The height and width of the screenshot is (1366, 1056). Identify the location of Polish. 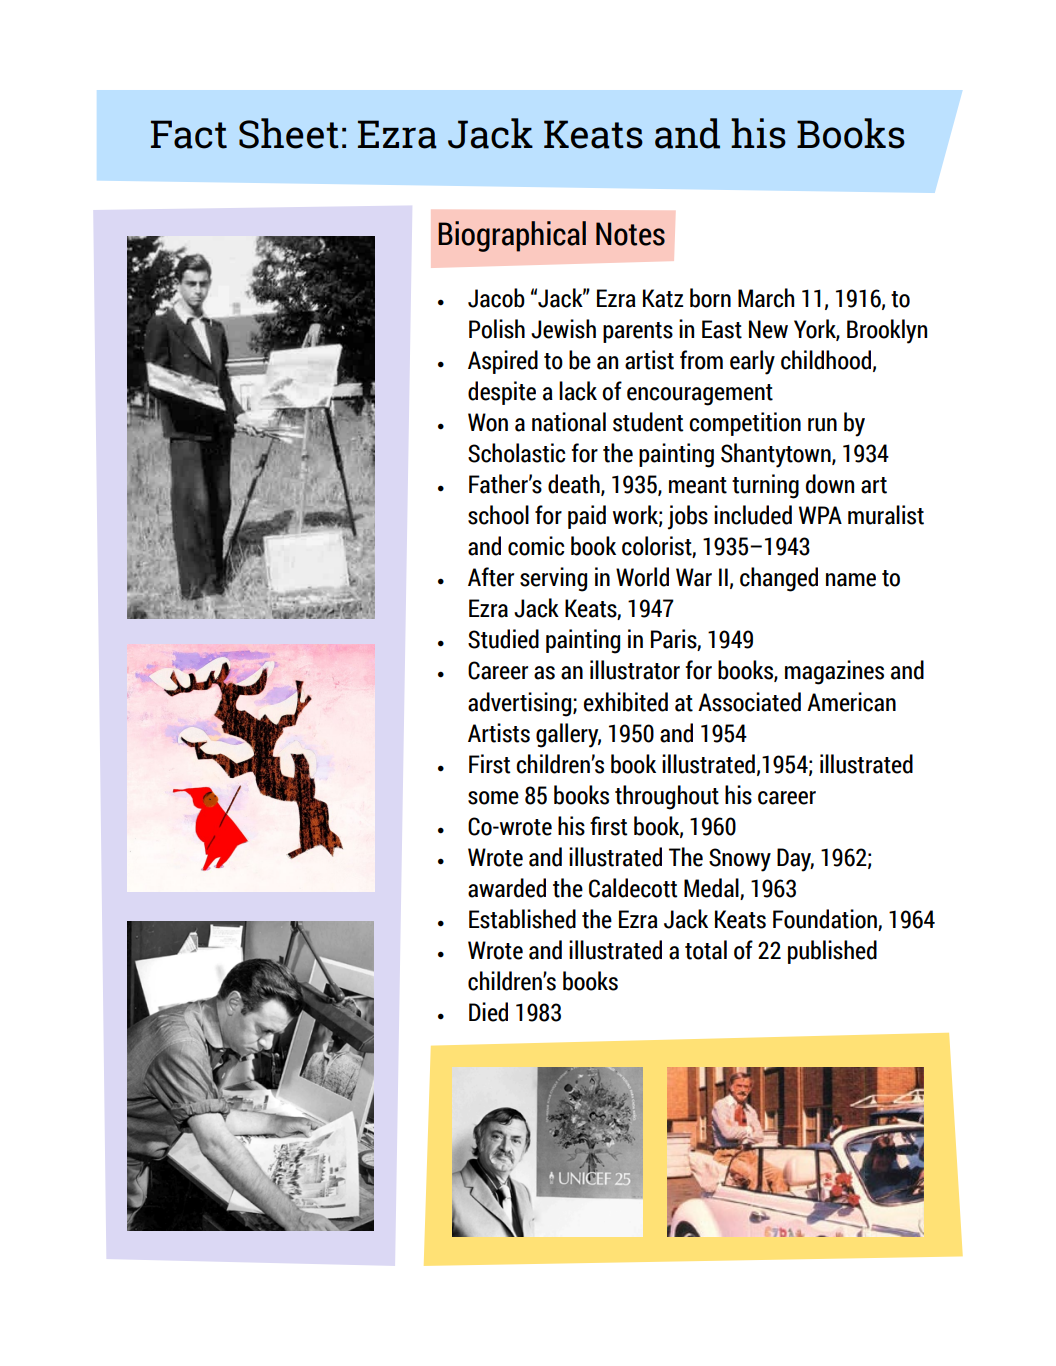
(497, 329).
